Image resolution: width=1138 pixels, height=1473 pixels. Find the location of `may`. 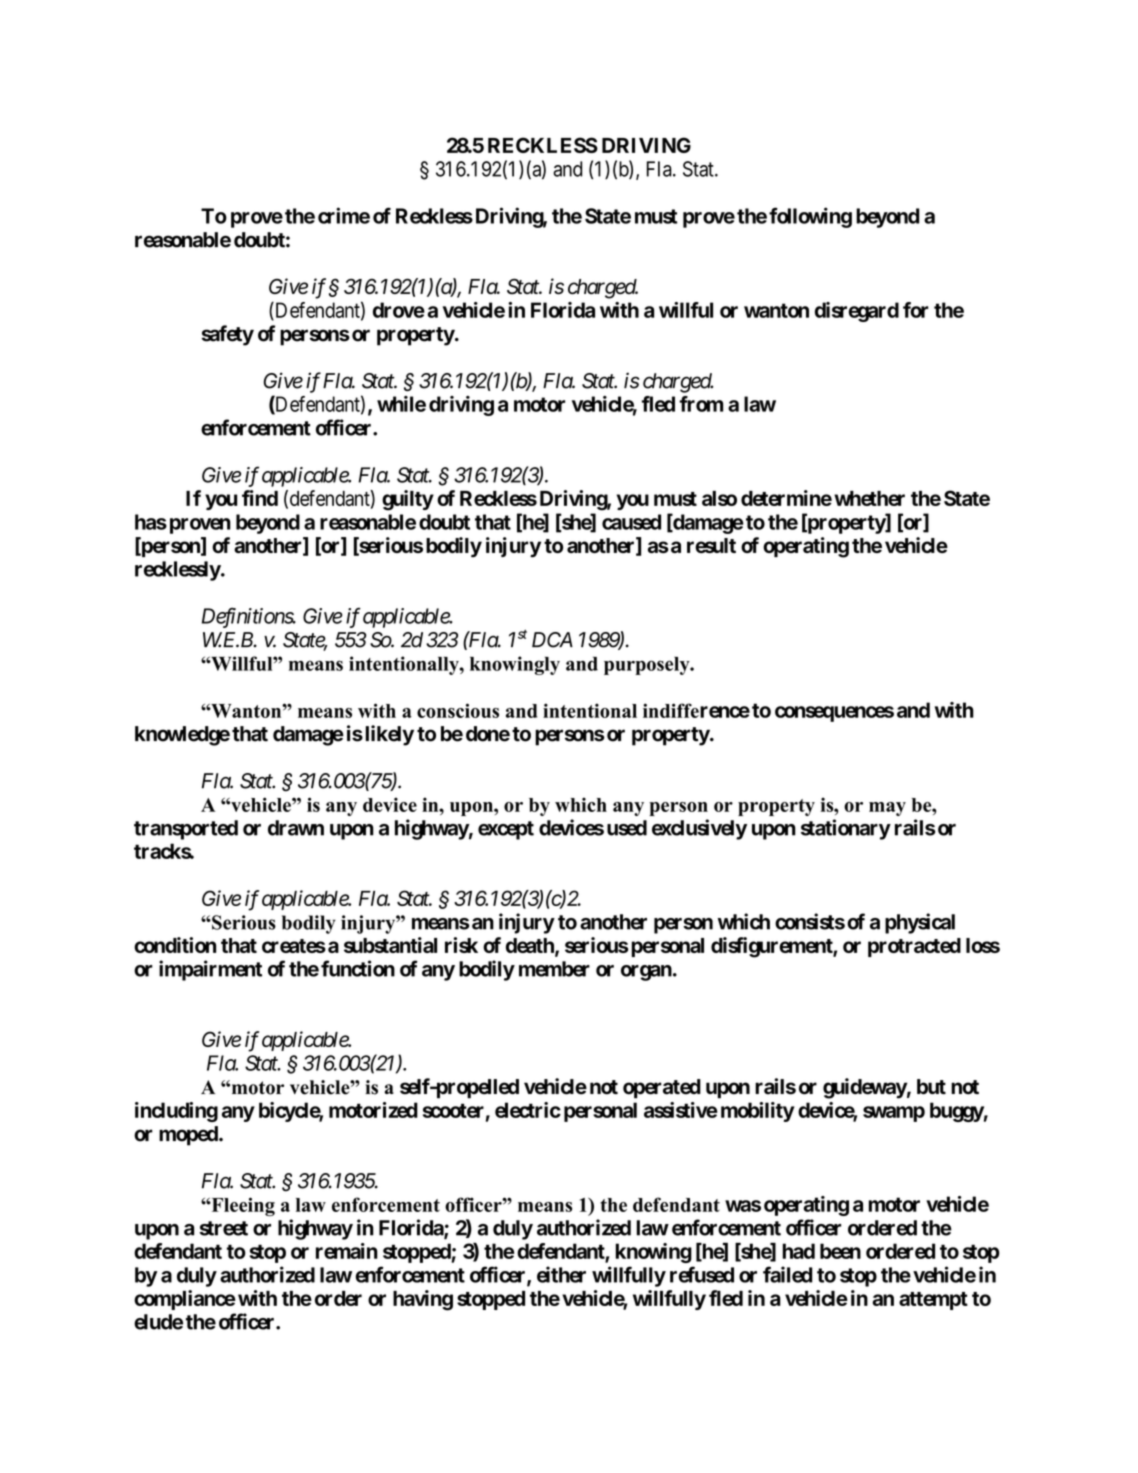

may is located at coordinates (887, 809).
